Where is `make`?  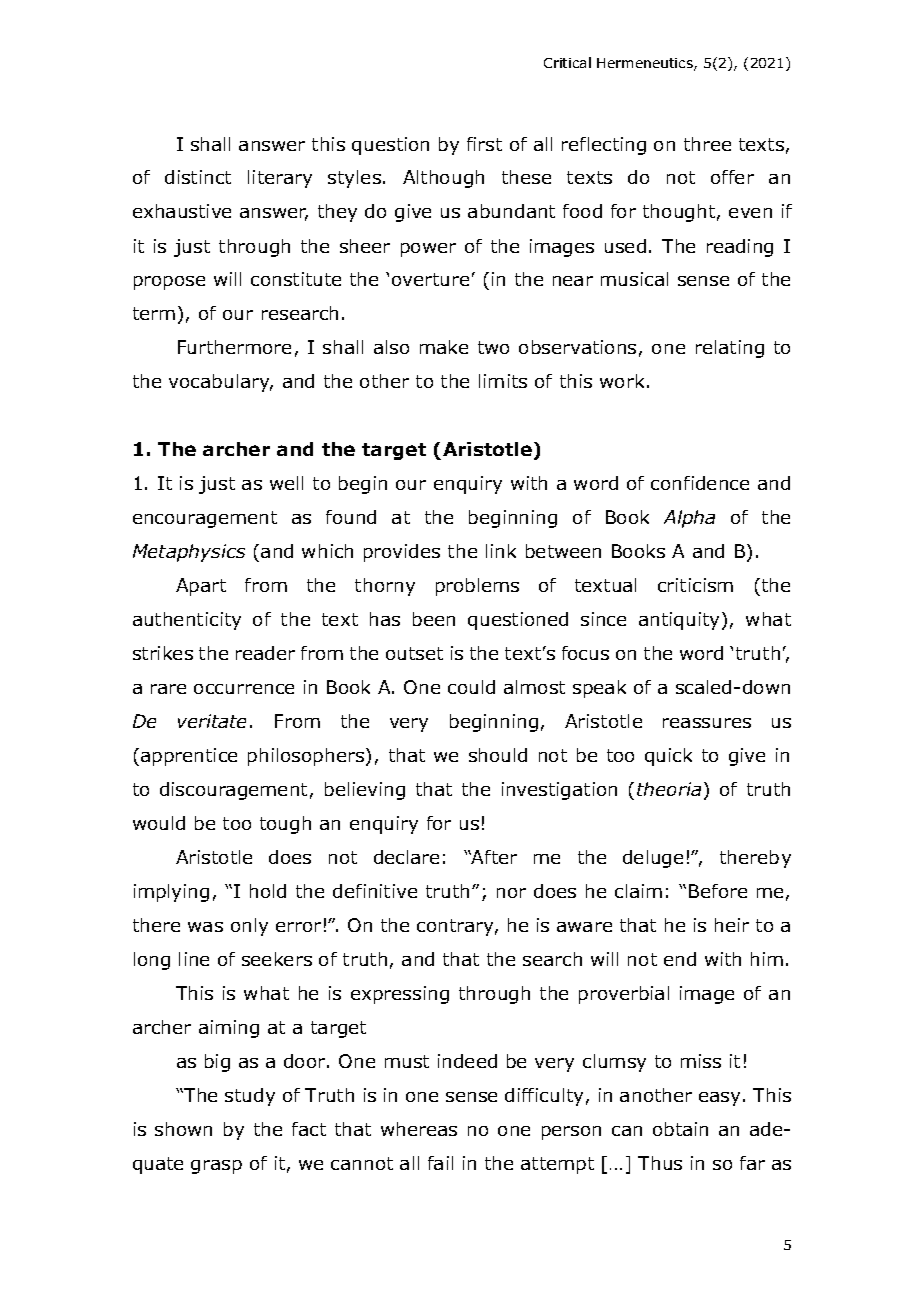
make is located at coordinates (444, 347).
